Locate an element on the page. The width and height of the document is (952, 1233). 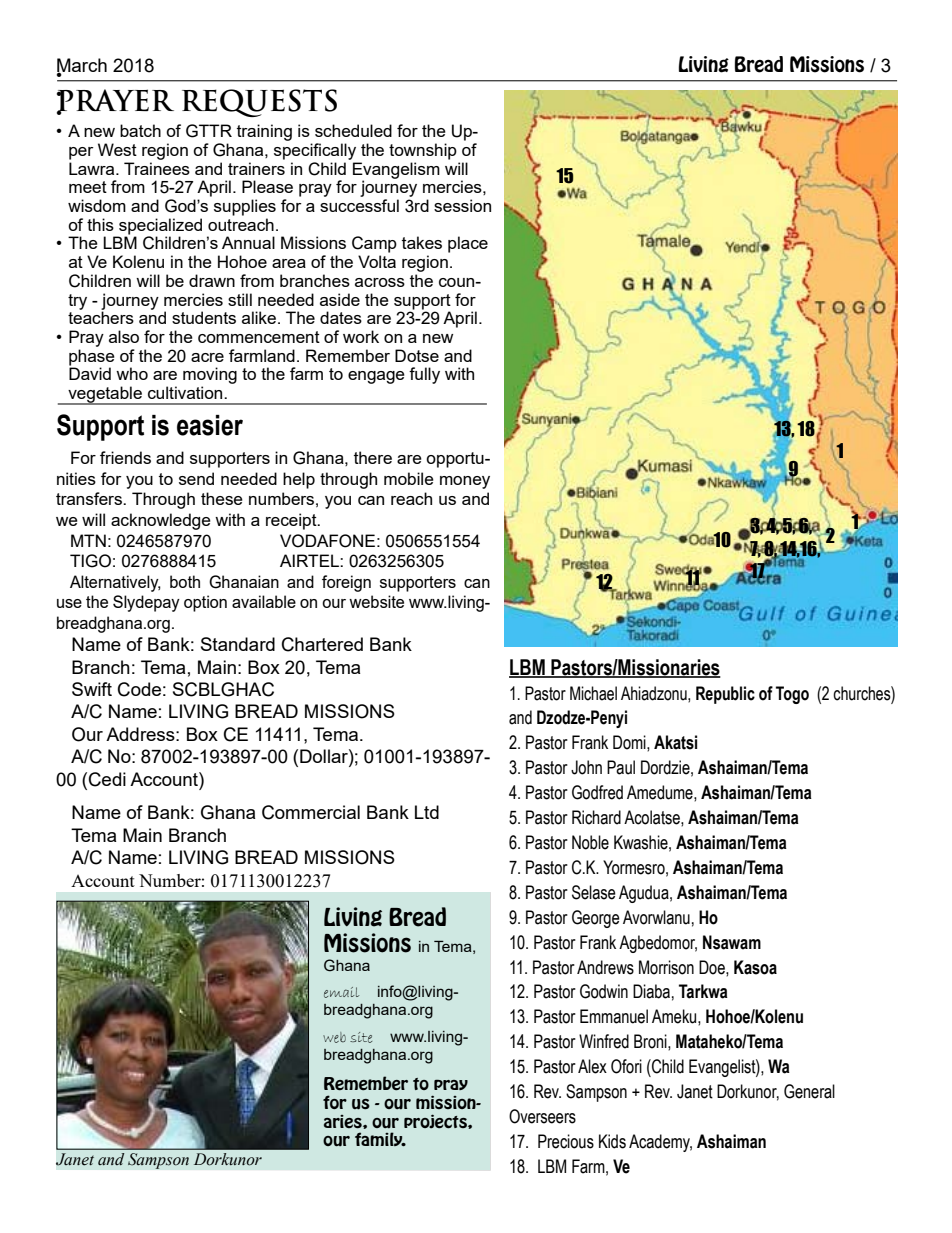
friends is located at coordinates (125, 457).
